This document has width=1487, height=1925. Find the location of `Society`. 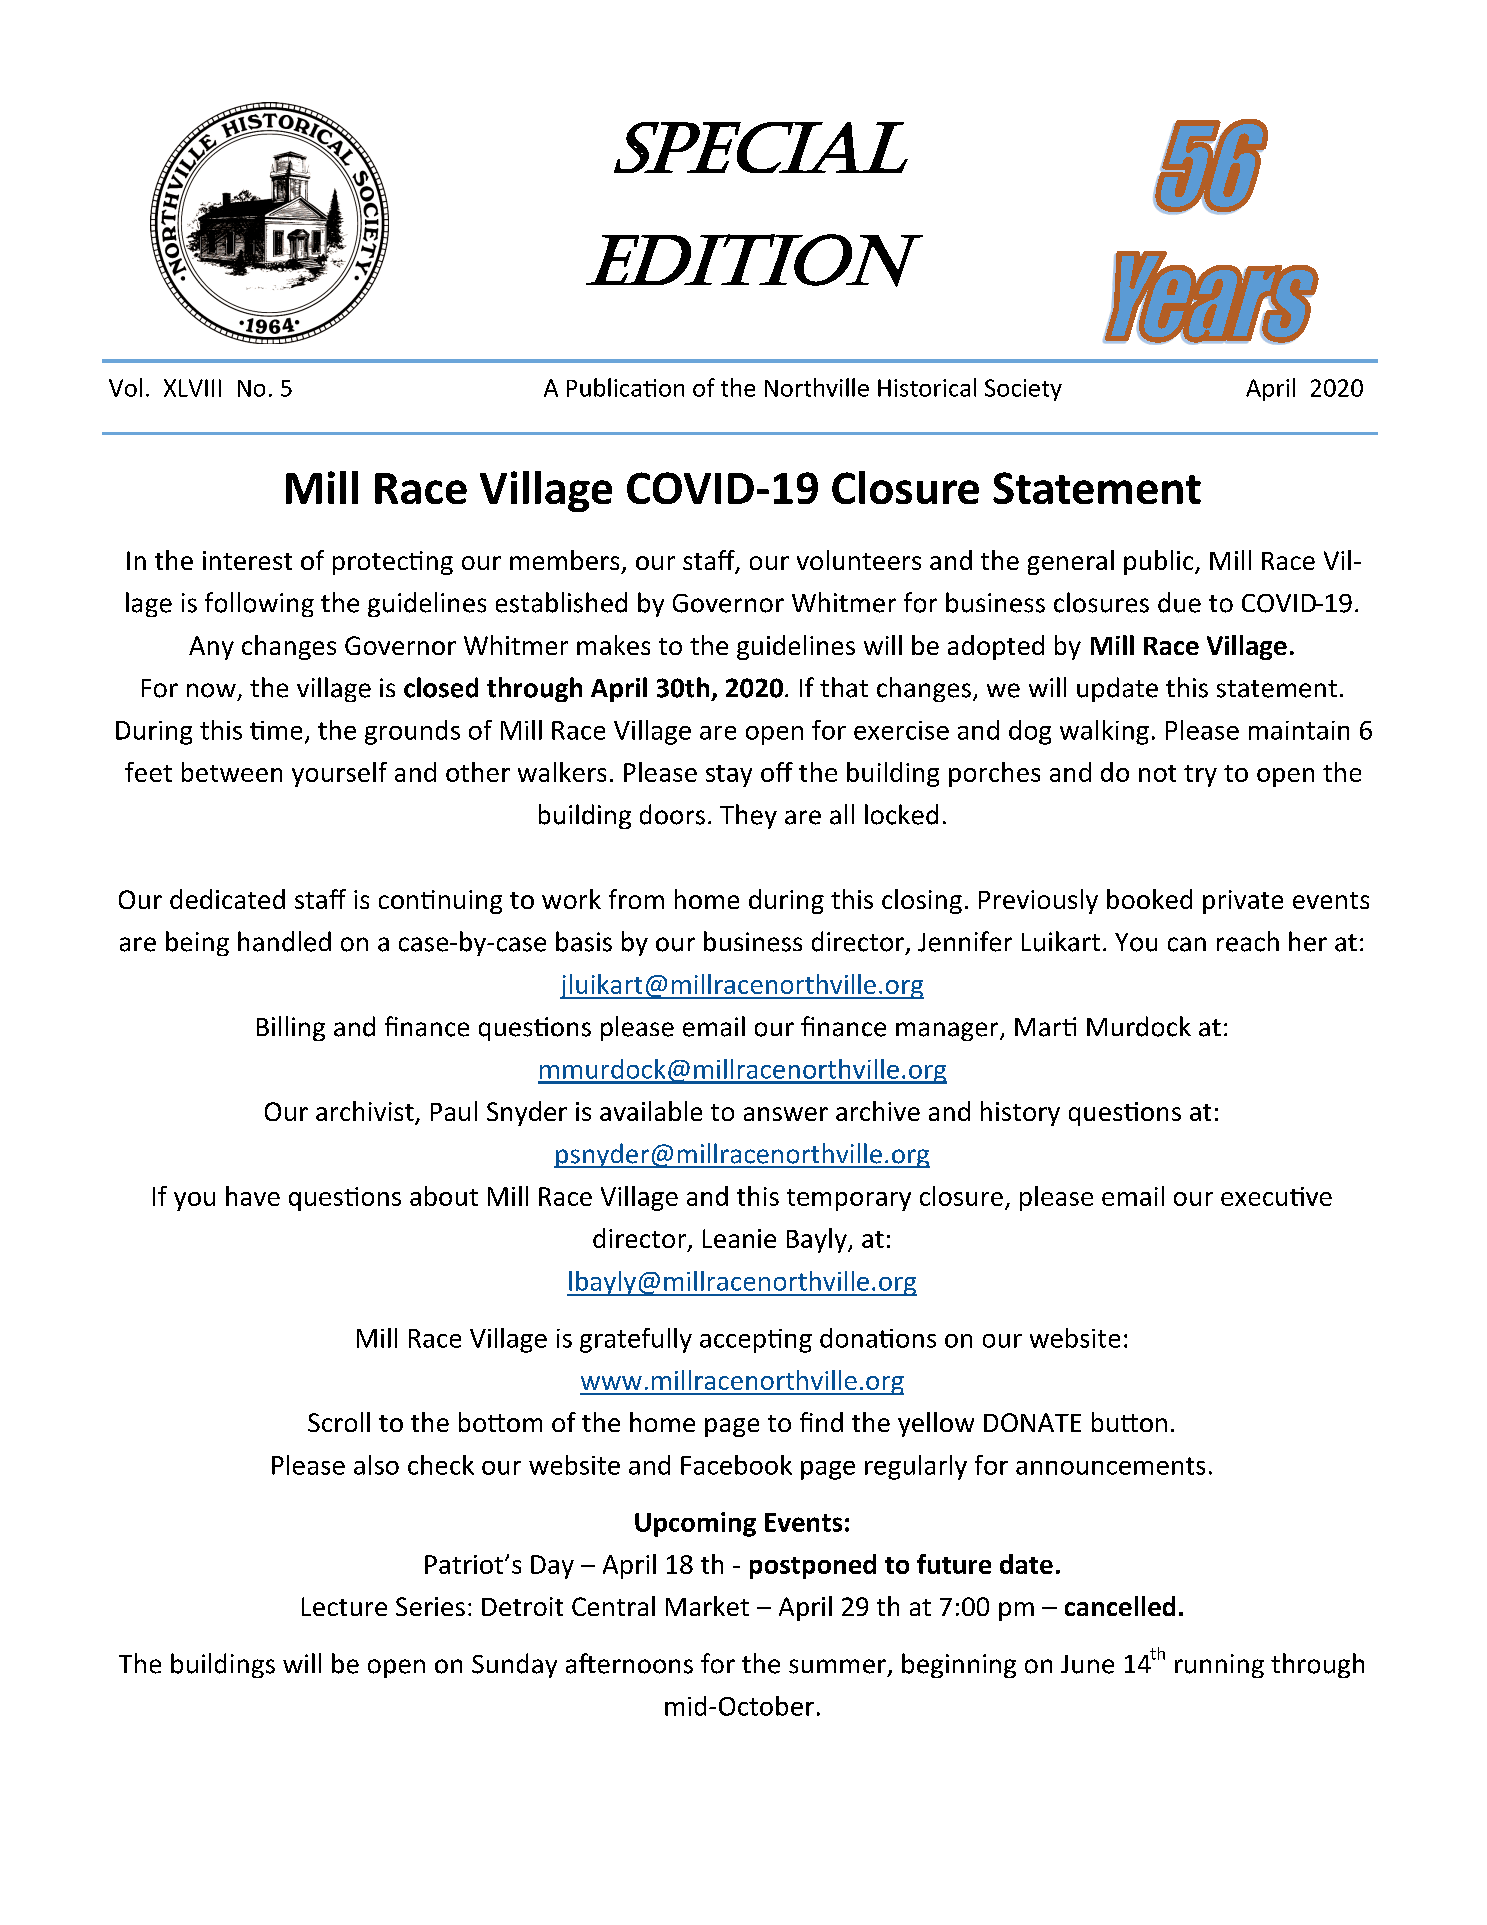

Society is located at coordinates (1023, 390).
